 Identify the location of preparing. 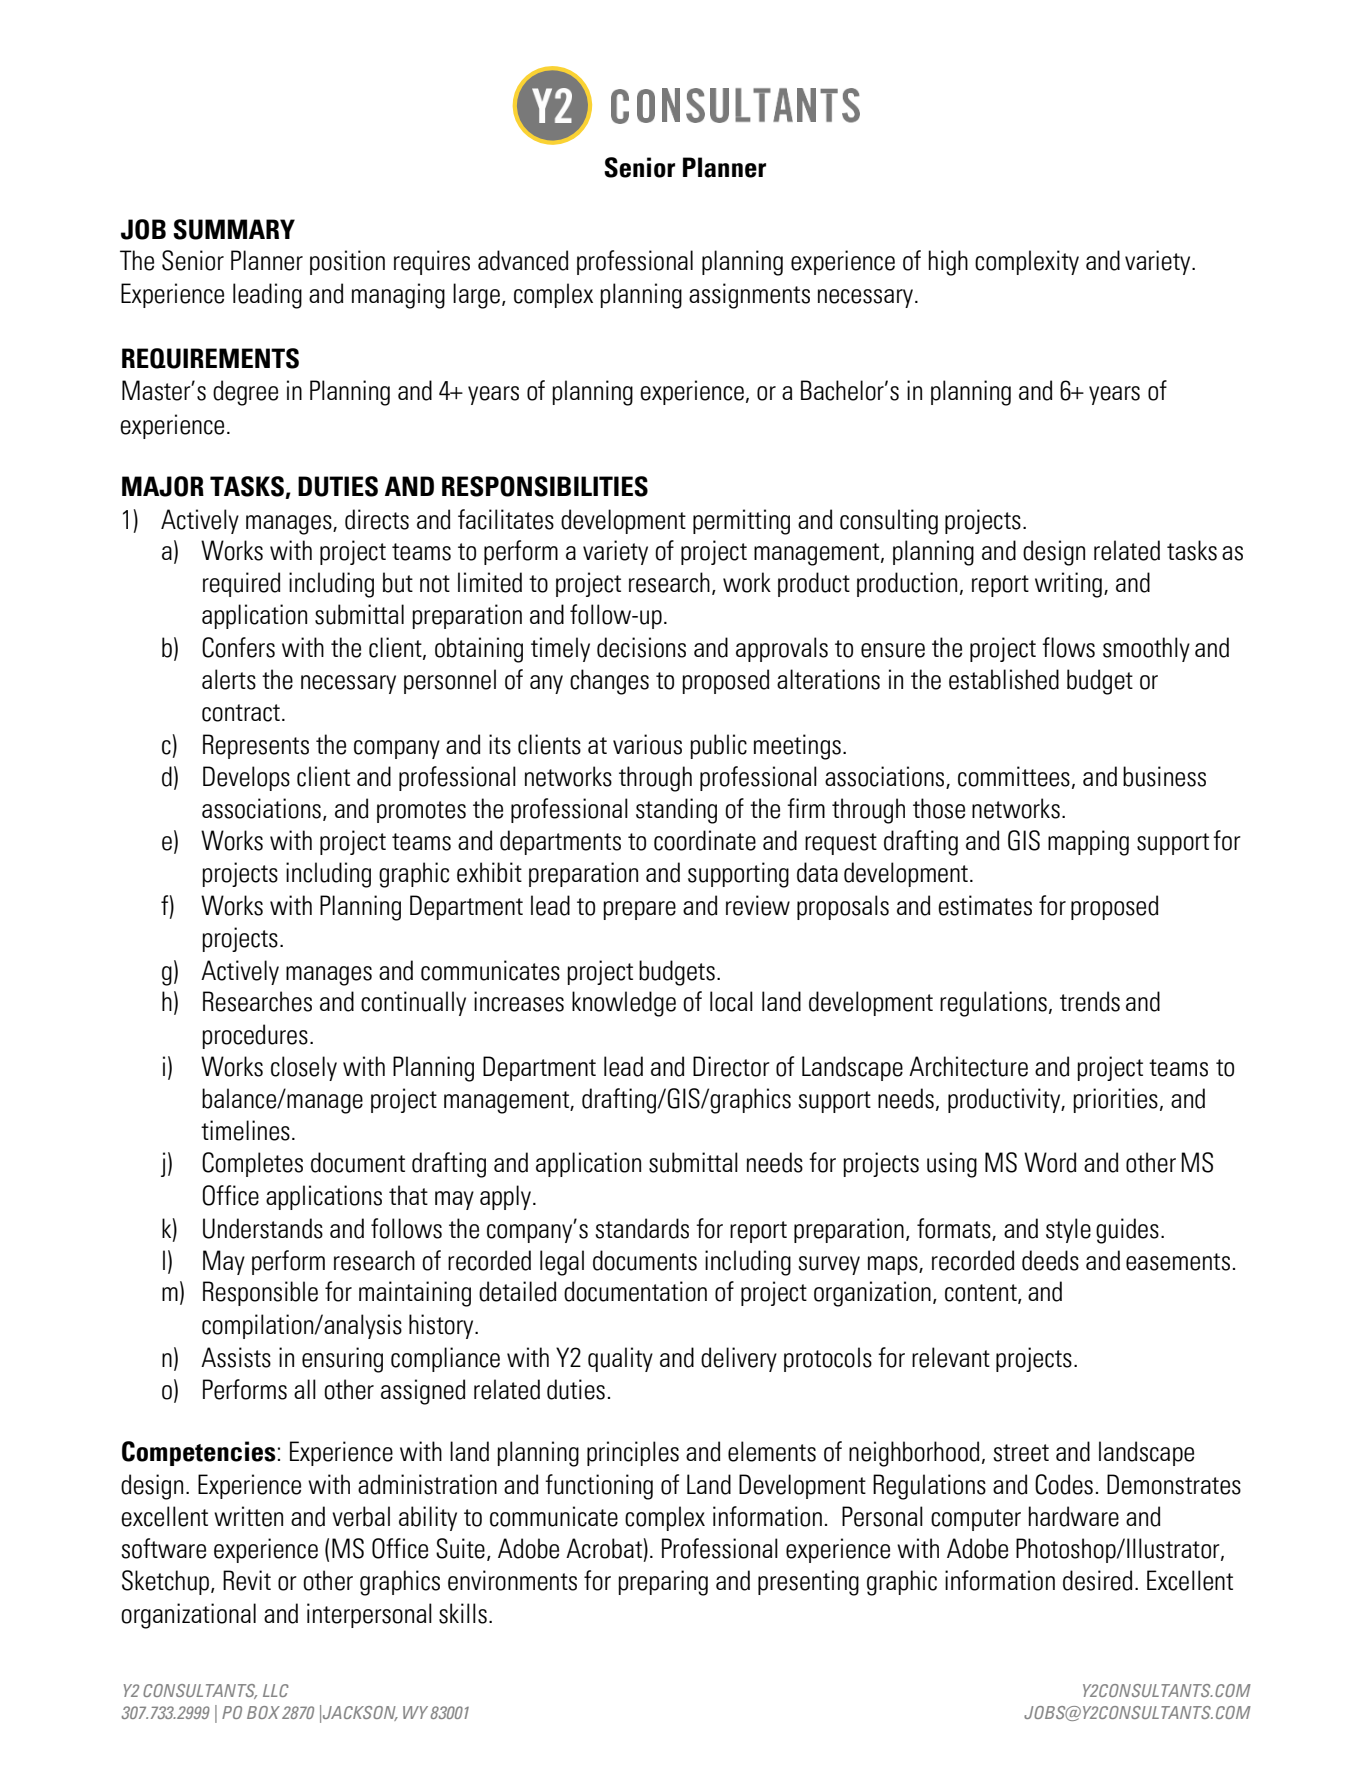
(663, 1583).
